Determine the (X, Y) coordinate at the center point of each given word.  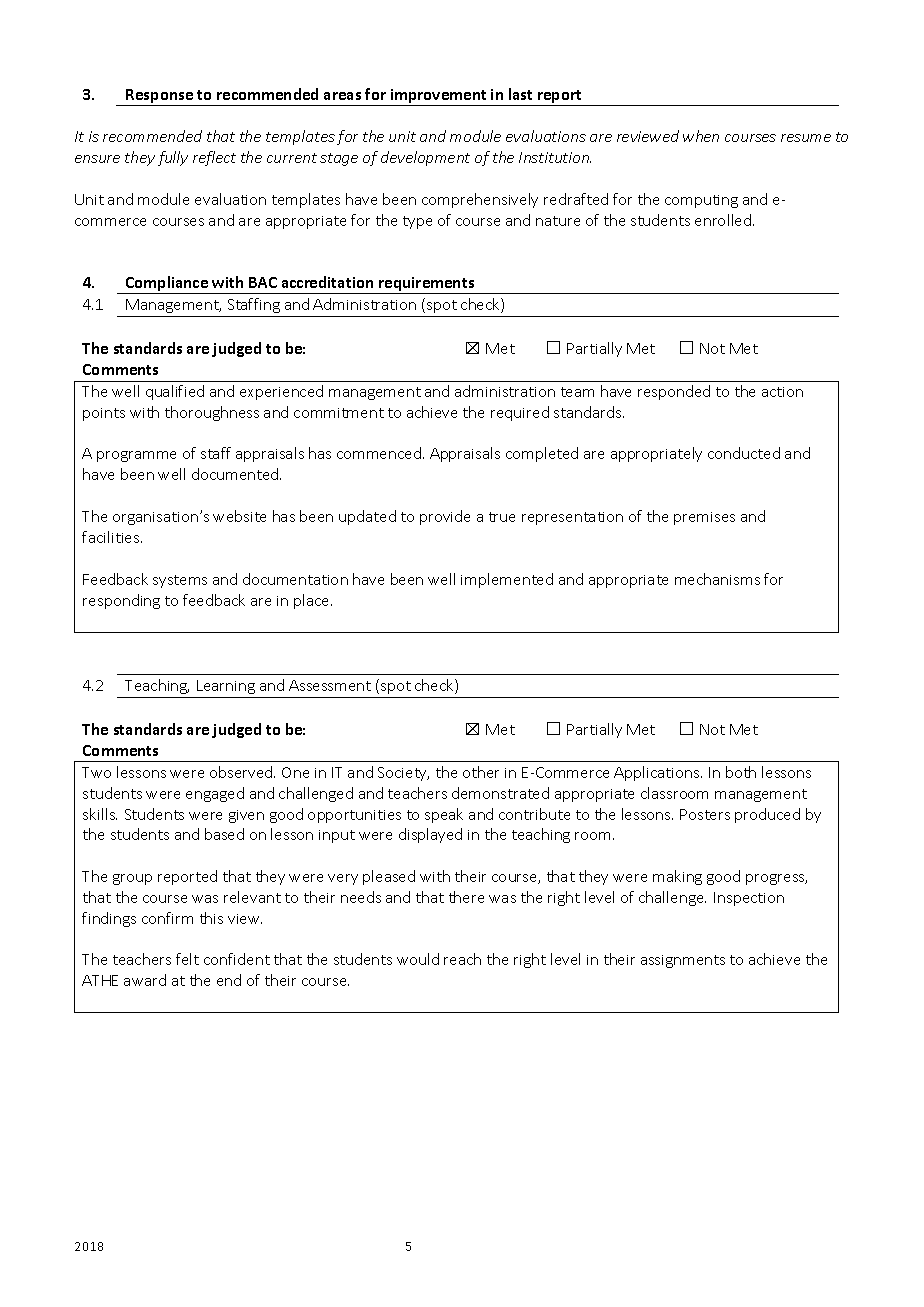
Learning (226, 687)
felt (187, 959)
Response (160, 97)
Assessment (330, 685)
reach (462, 959)
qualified (175, 392)
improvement (439, 97)
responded (674, 392)
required (520, 413)
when (701, 136)
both (741, 772)
